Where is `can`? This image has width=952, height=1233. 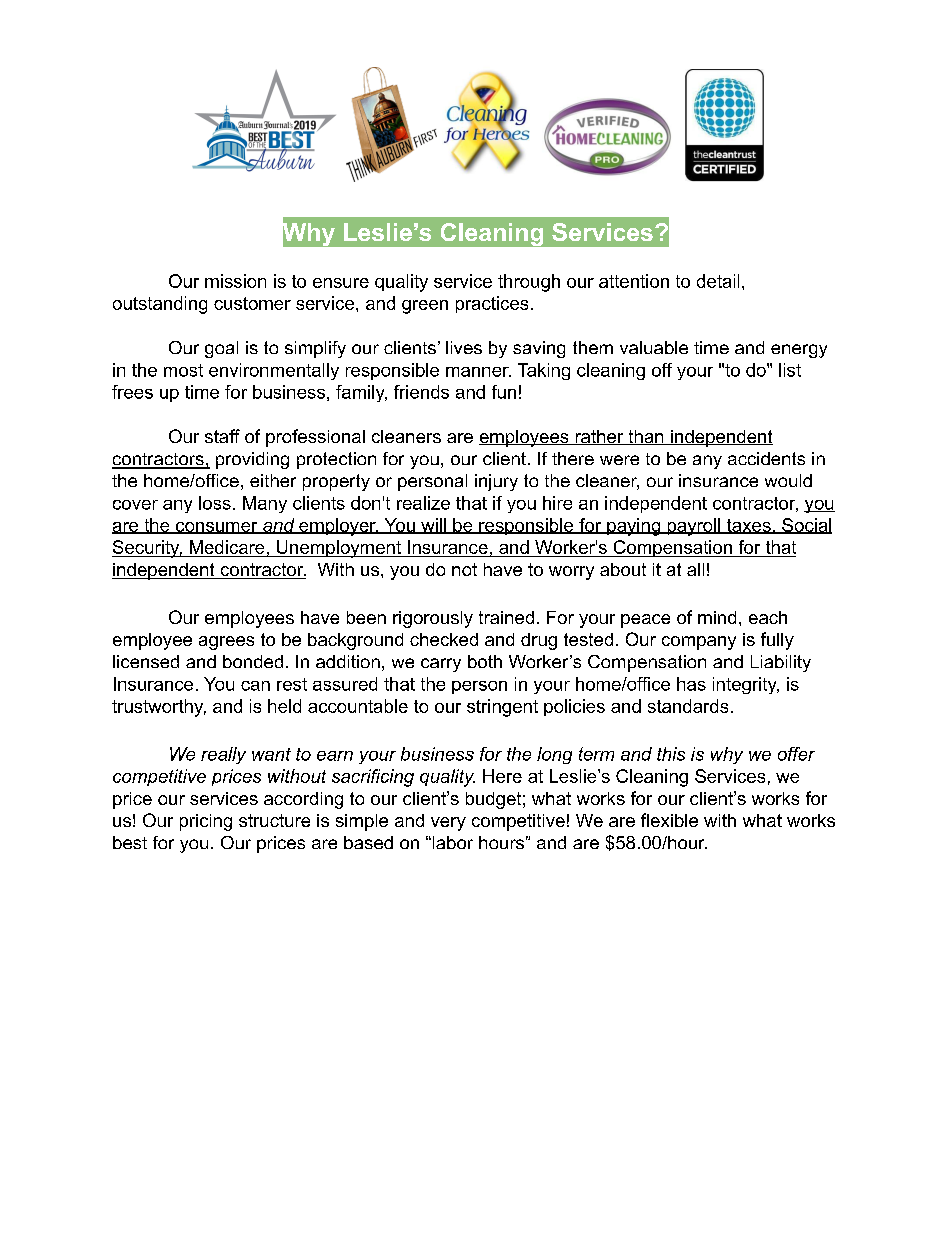 can is located at coordinates (255, 686).
